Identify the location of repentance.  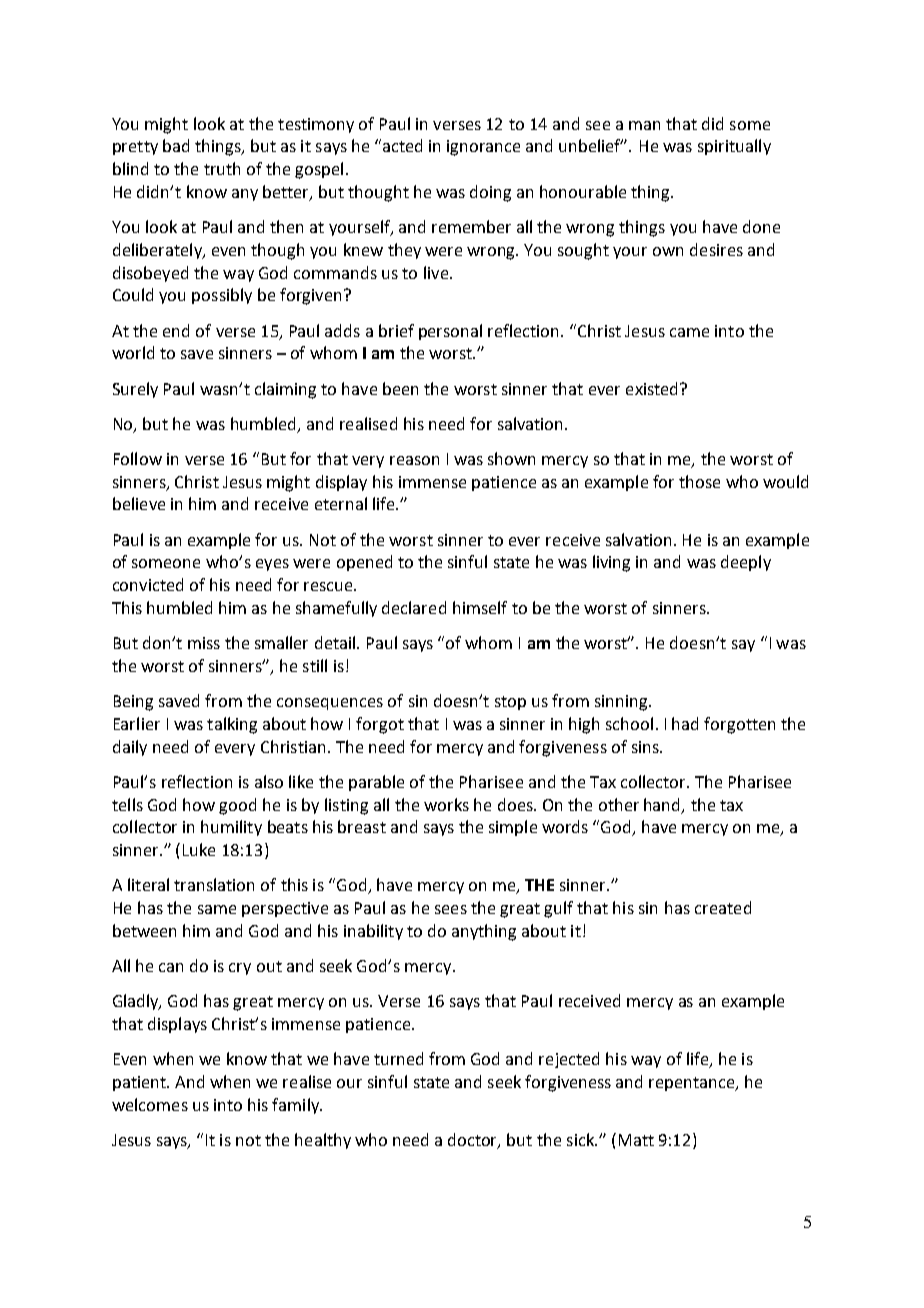
(693, 1084).
